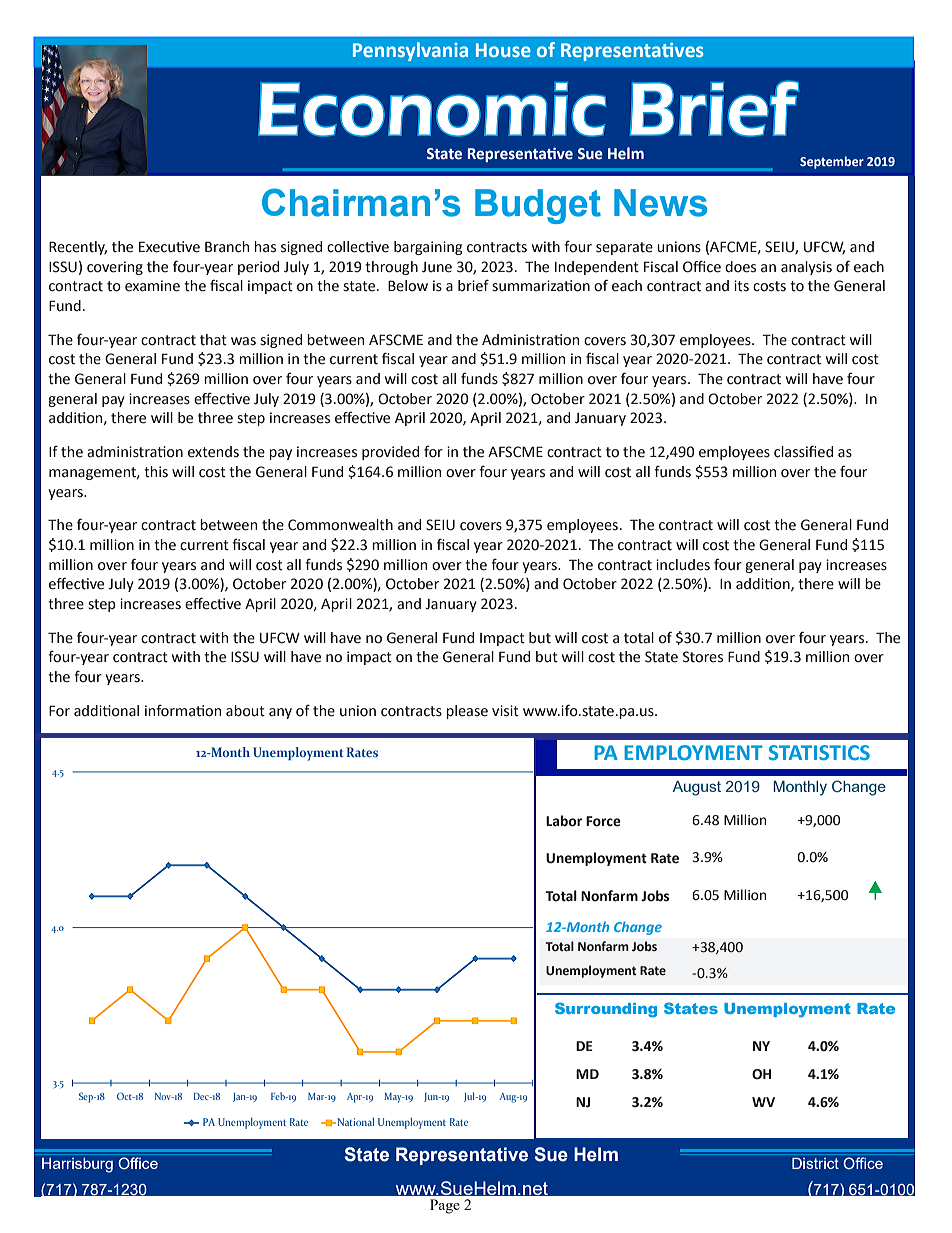 This document has width=952, height=1233. What do you see at coordinates (169, 247) in the document?
I see `Executive` at bounding box center [169, 247].
